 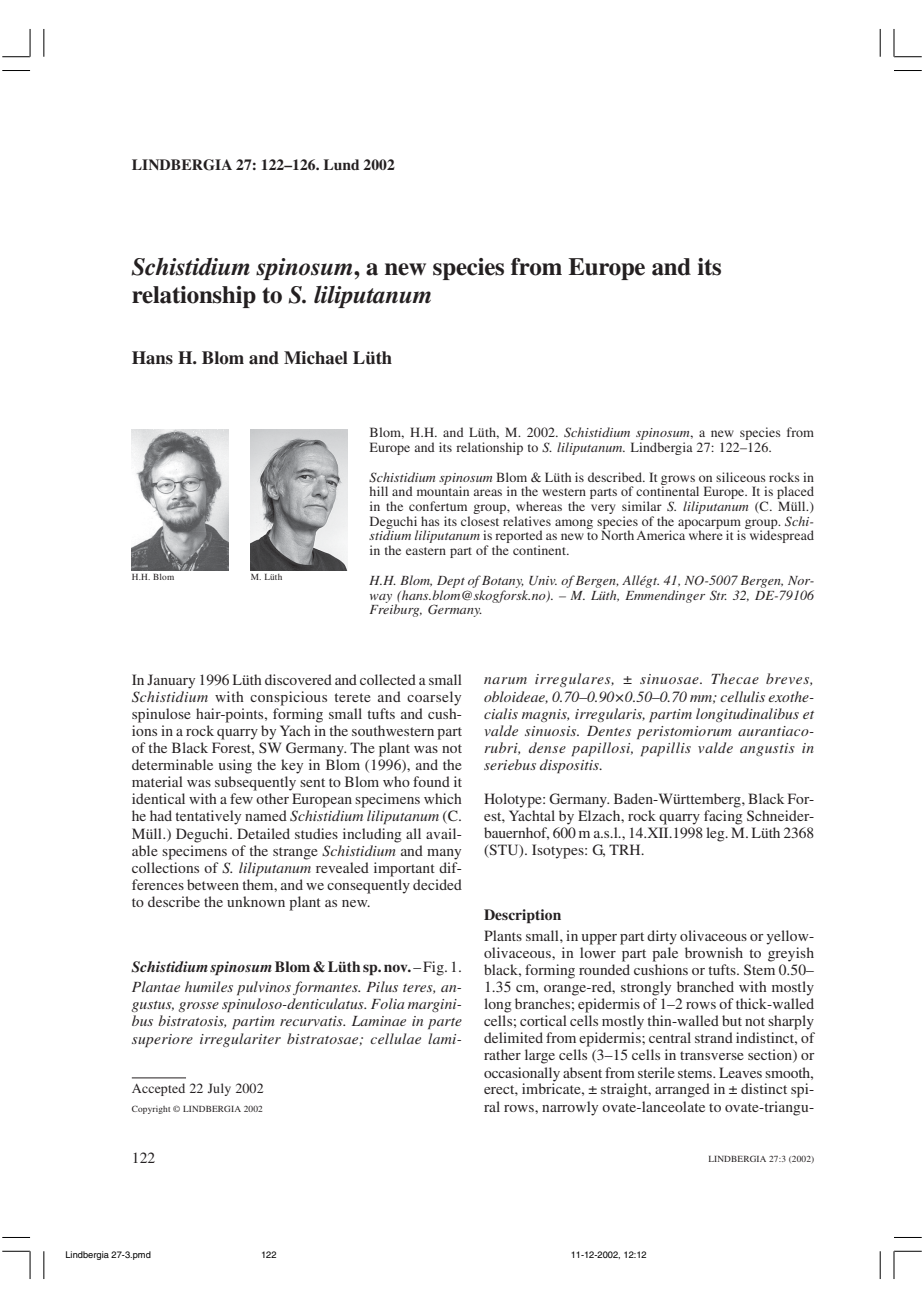 What do you see at coordinates (740, 1072) in the screenshot?
I see `Leaves` at bounding box center [740, 1072].
